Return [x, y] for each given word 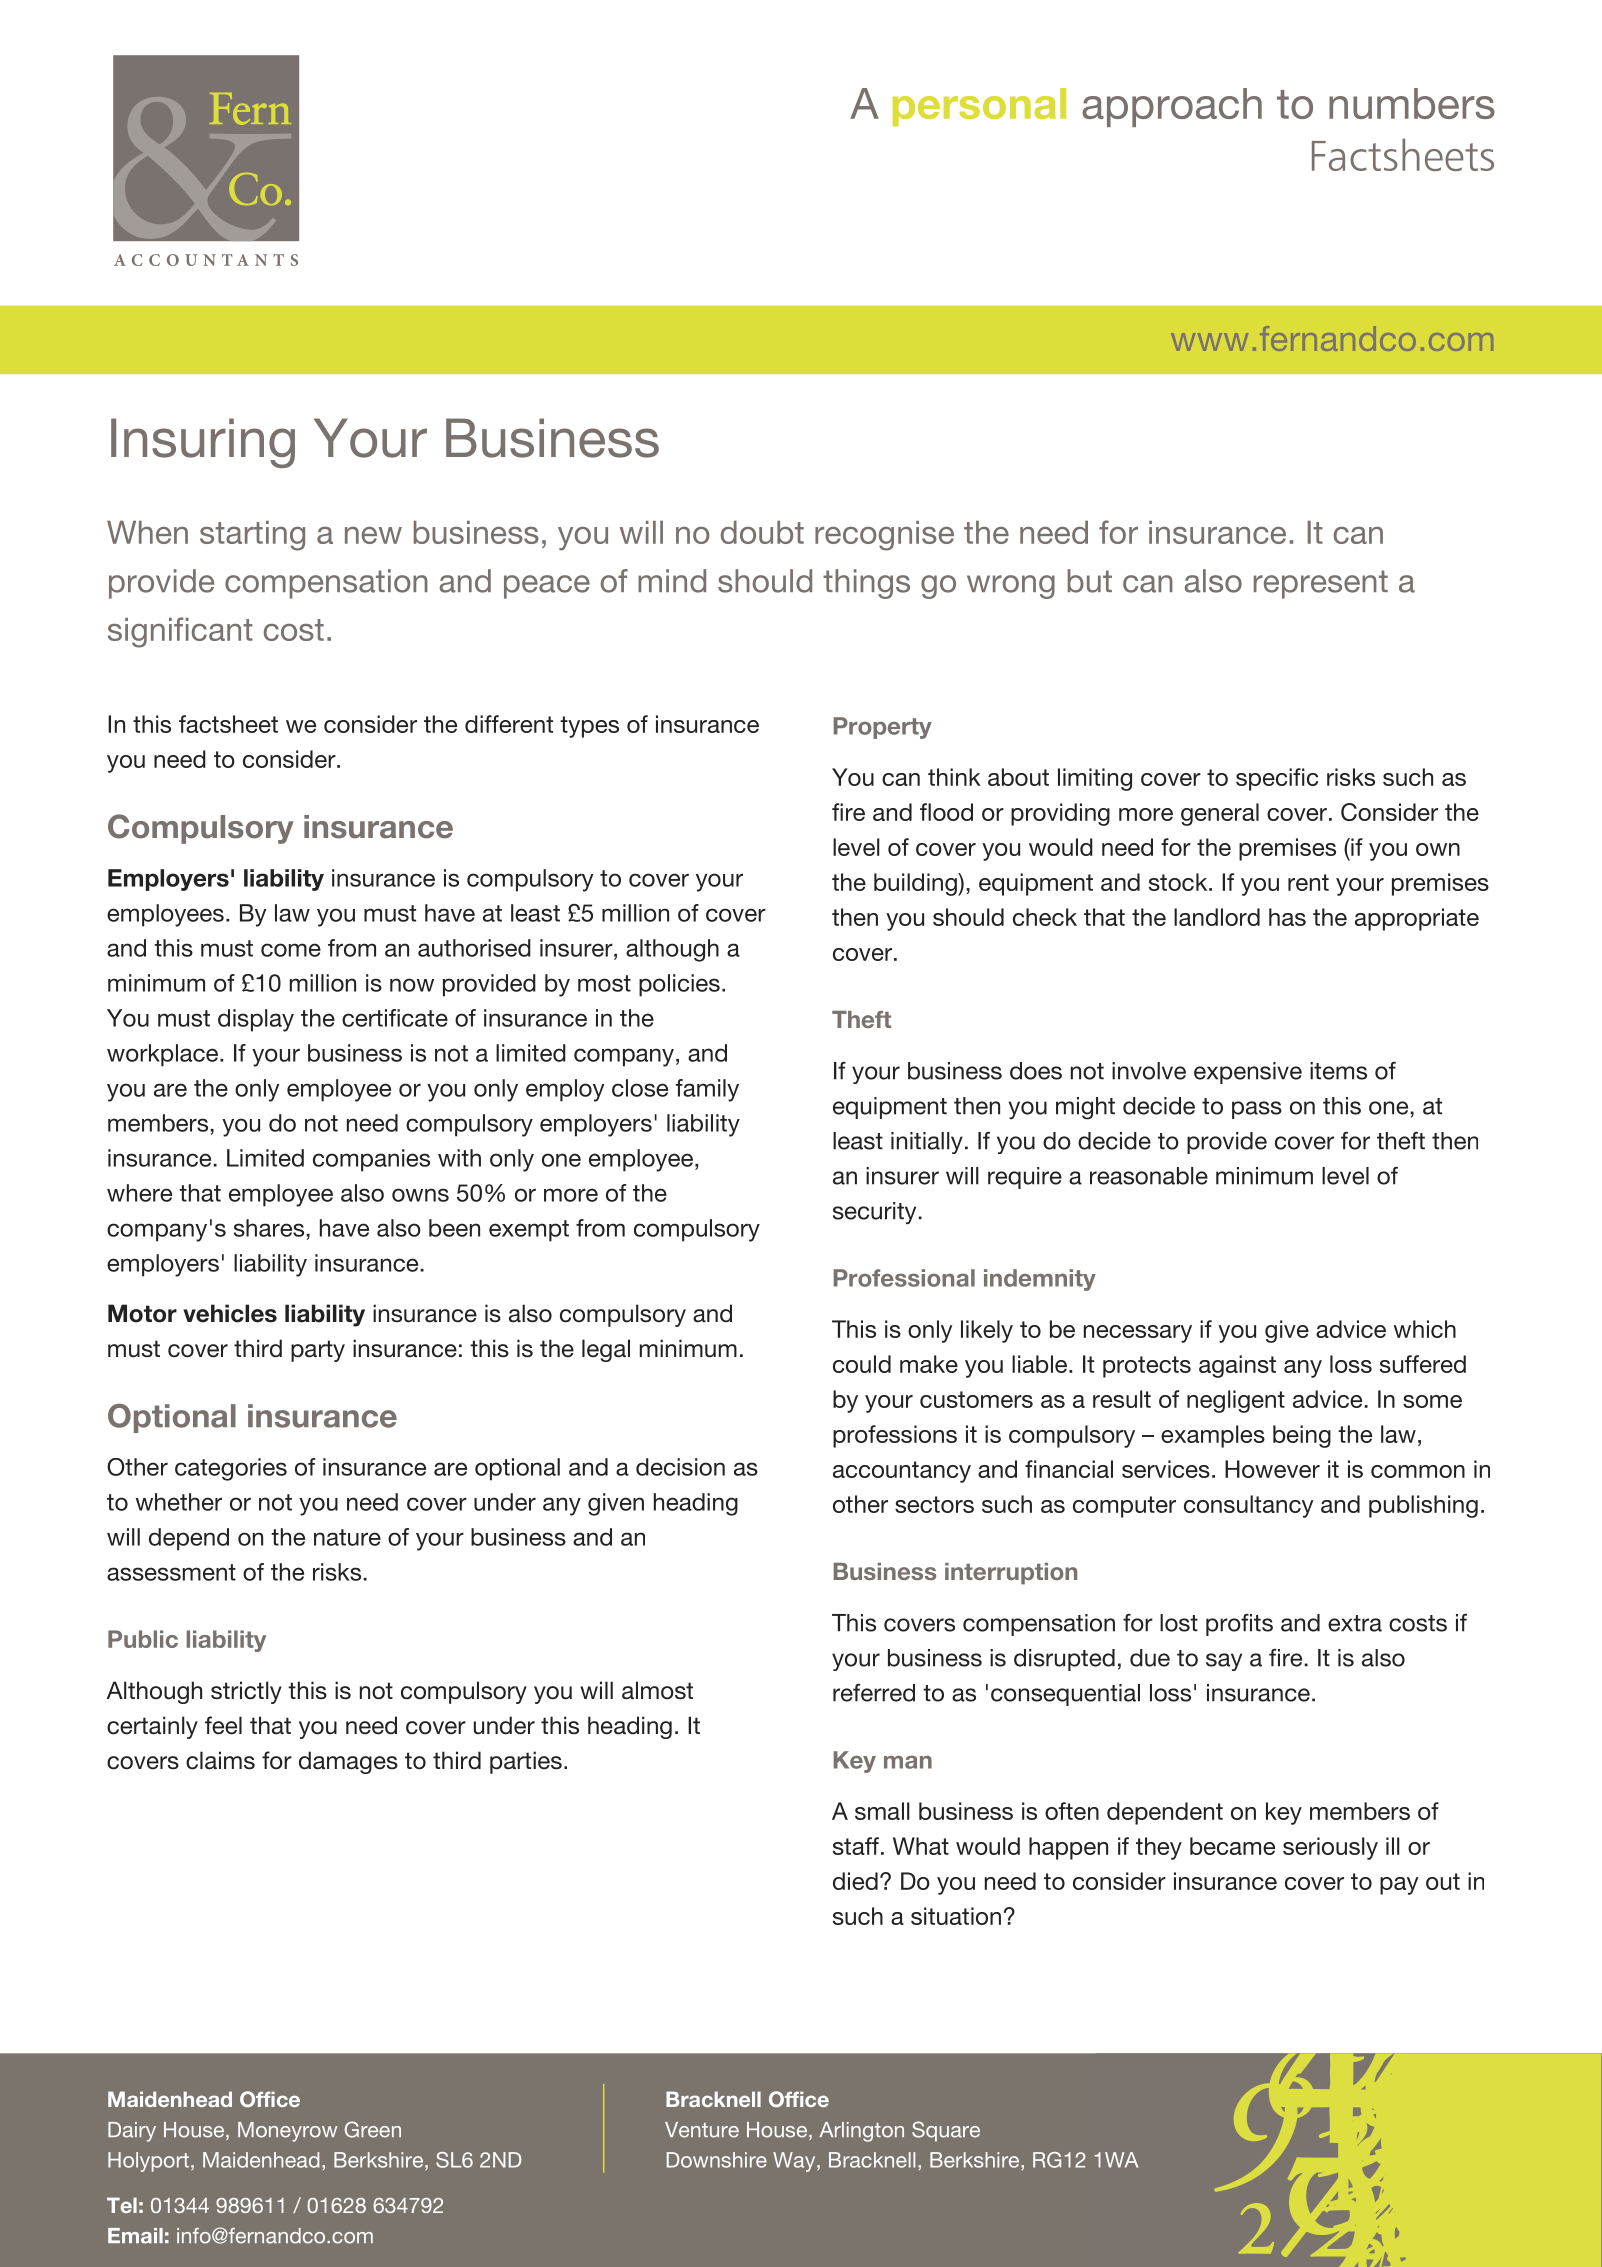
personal [979, 107]
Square [946, 2131]
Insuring [203, 443]
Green [373, 2129]
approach [1172, 107]
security [876, 1213]
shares [270, 1228]
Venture [702, 2130]
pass [1257, 1110]
